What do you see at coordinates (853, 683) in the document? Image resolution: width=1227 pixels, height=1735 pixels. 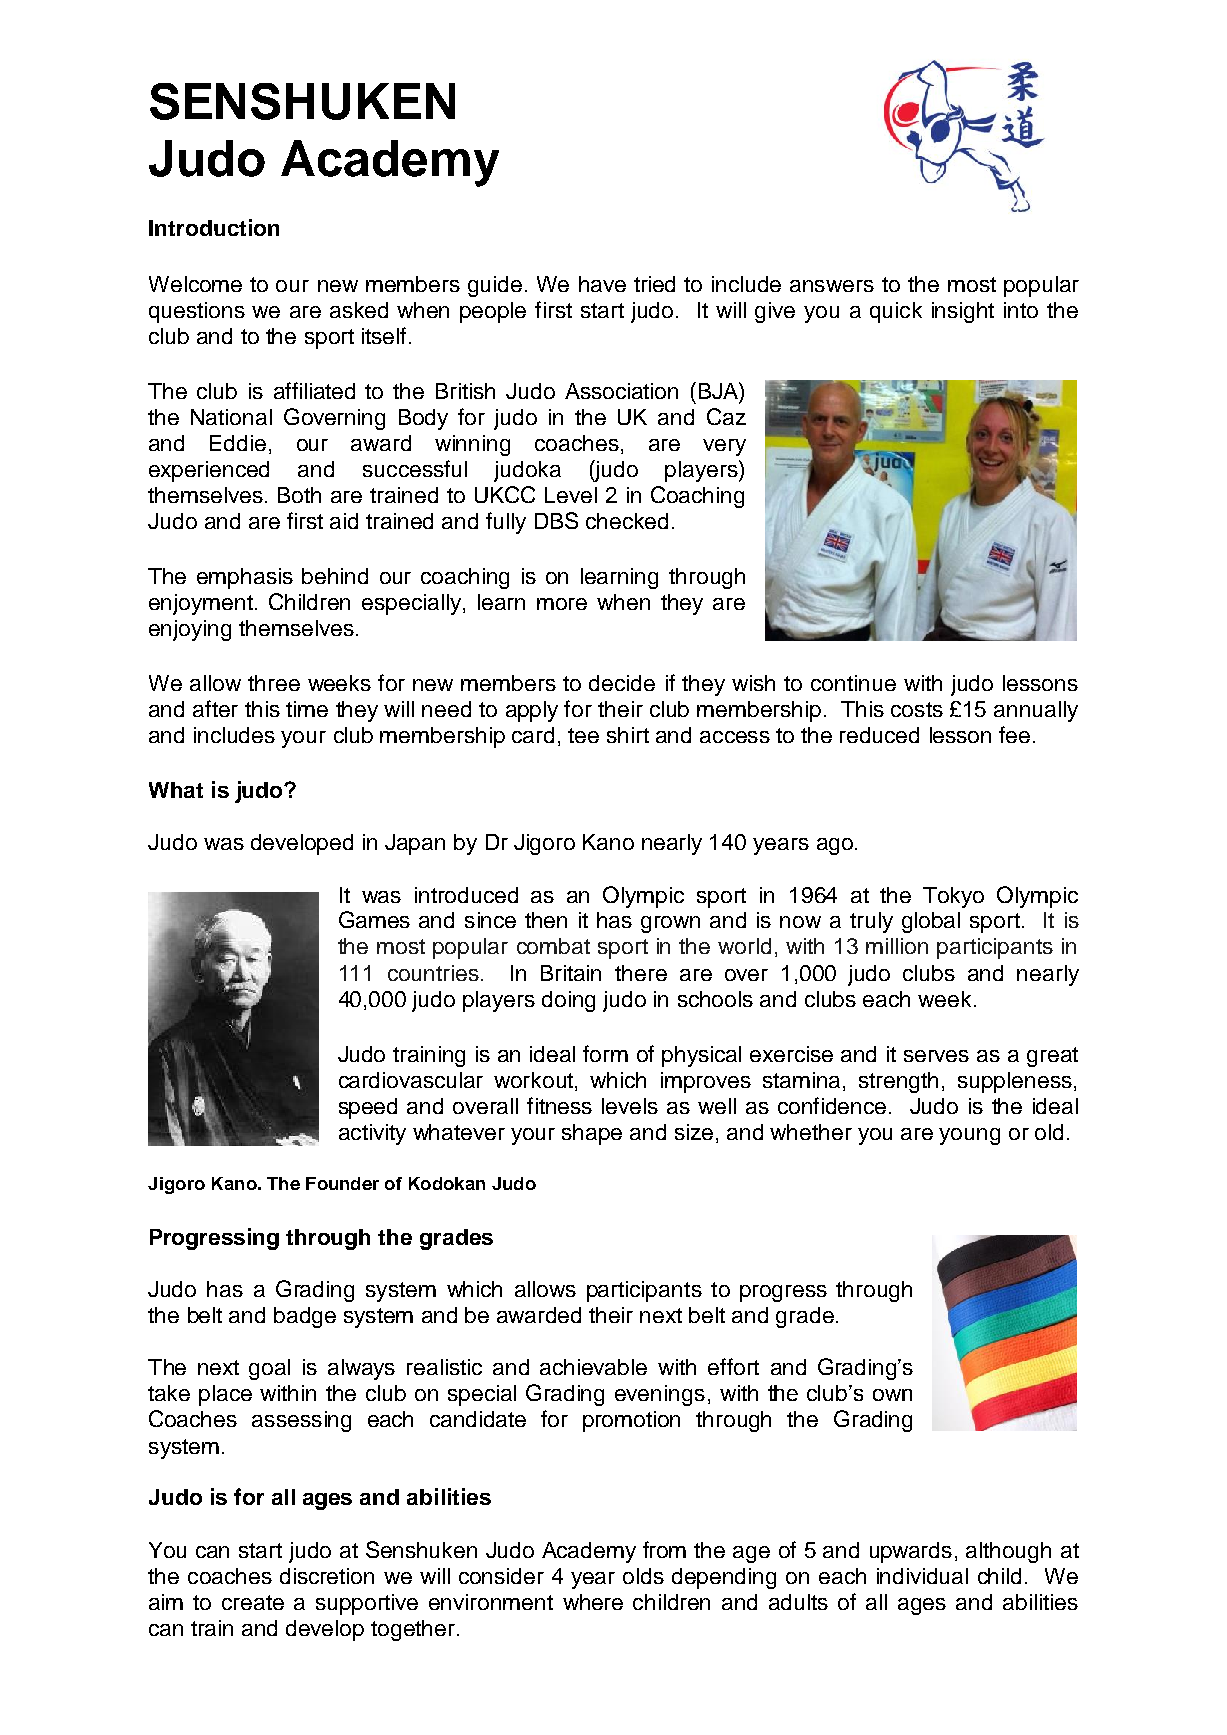 I see `continue` at bounding box center [853, 683].
